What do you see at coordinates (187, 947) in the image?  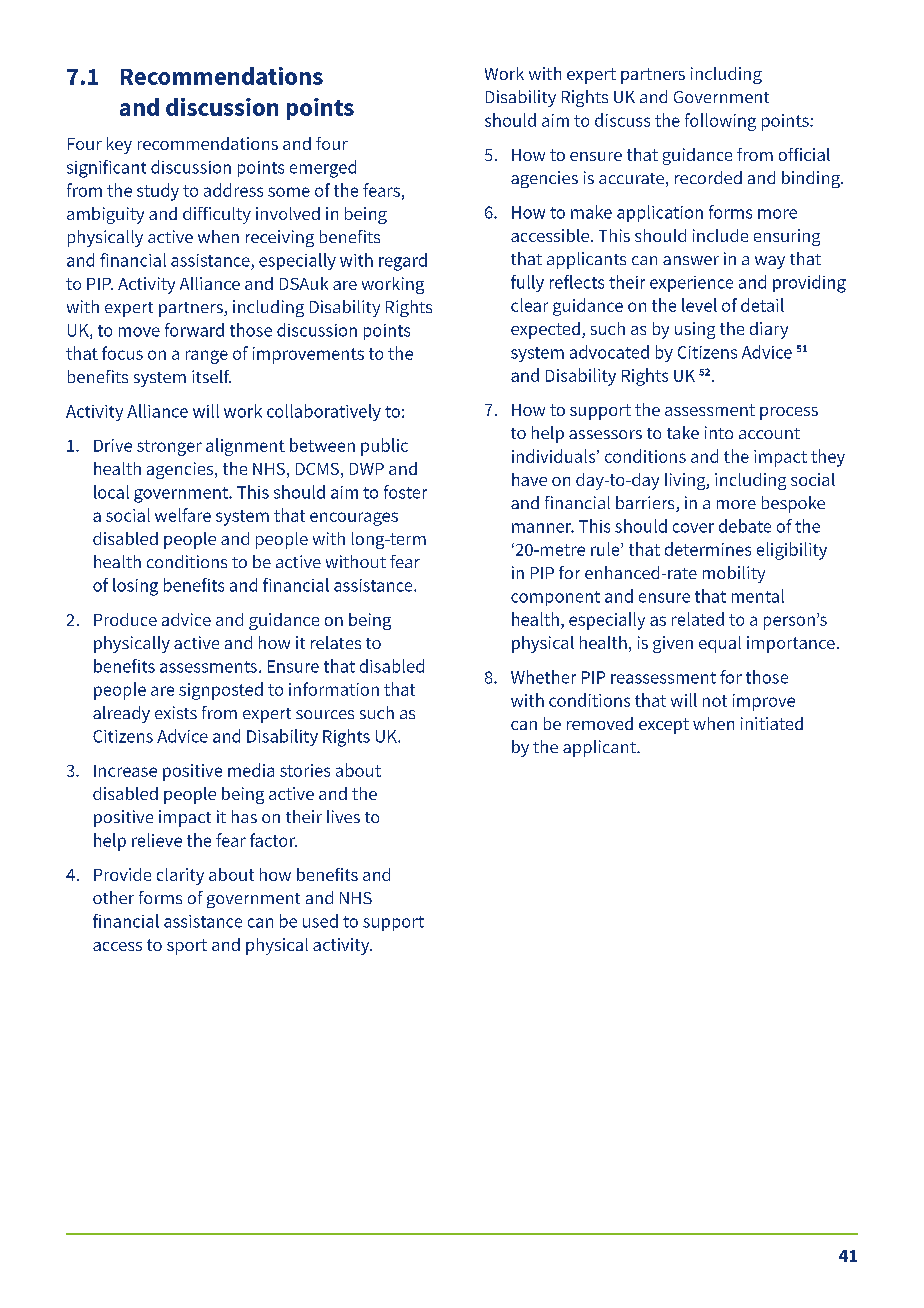 I see `sport` at bounding box center [187, 947].
